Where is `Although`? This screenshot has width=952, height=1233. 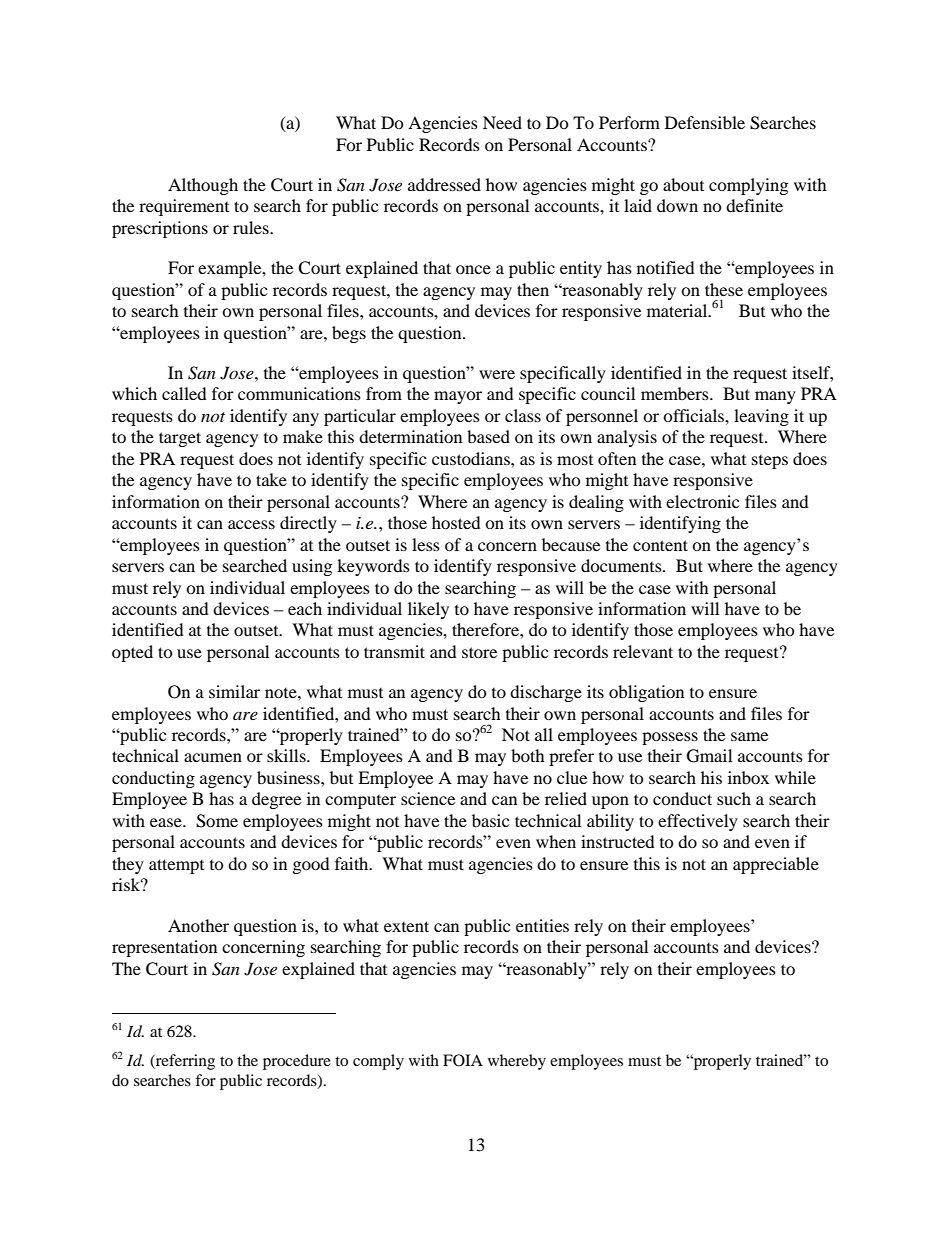
Although is located at coordinates (203, 186).
